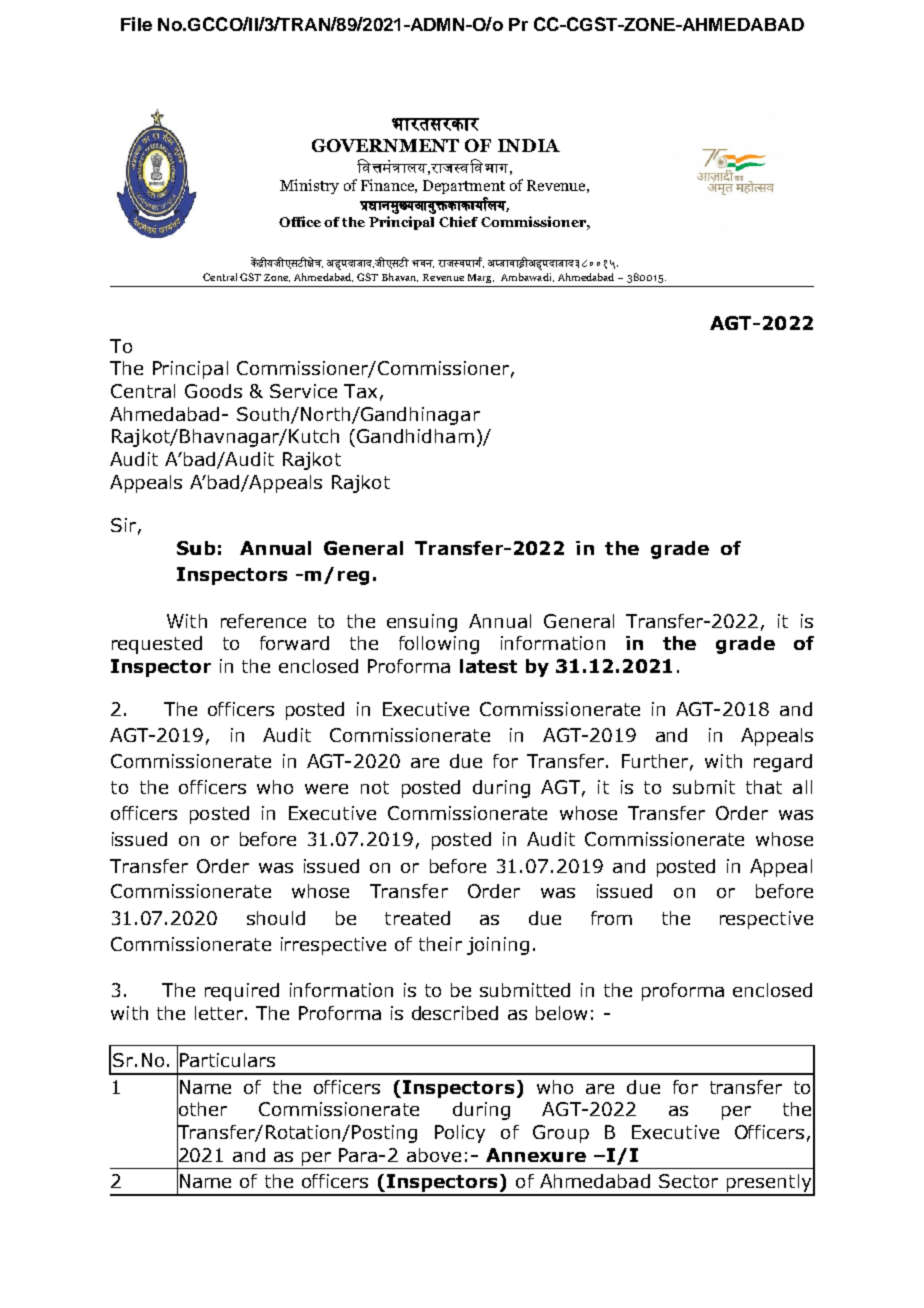 This document has width=924, height=1308. What do you see at coordinates (464, 187) in the document?
I see `Department` at bounding box center [464, 187].
